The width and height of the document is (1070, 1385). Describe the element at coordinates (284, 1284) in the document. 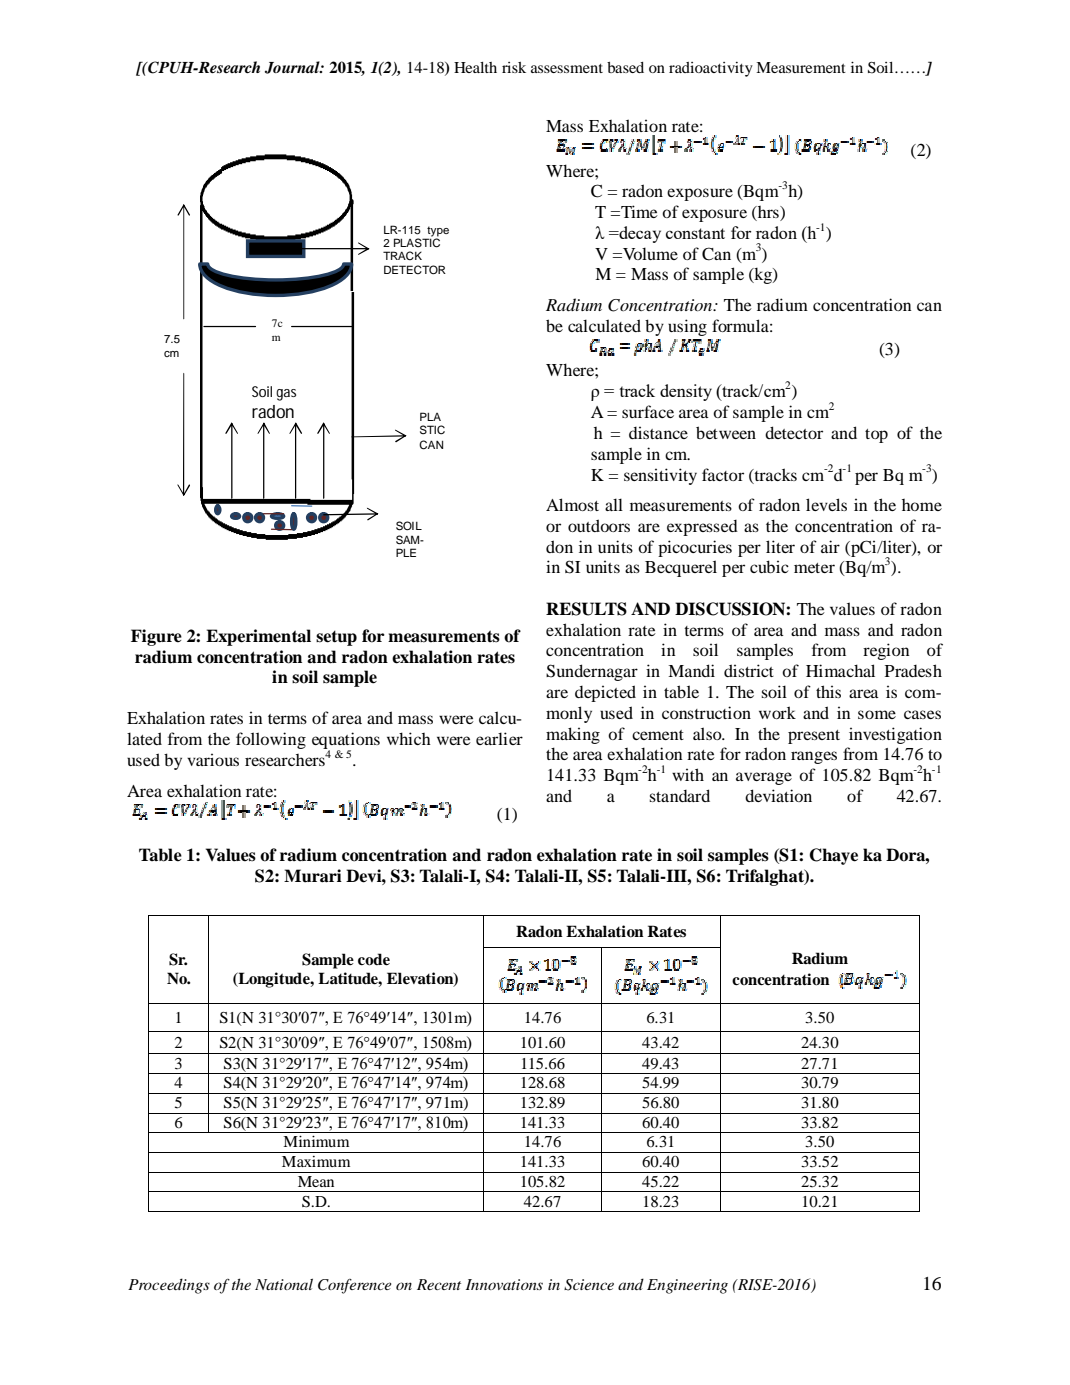

I see `National` at that location.
